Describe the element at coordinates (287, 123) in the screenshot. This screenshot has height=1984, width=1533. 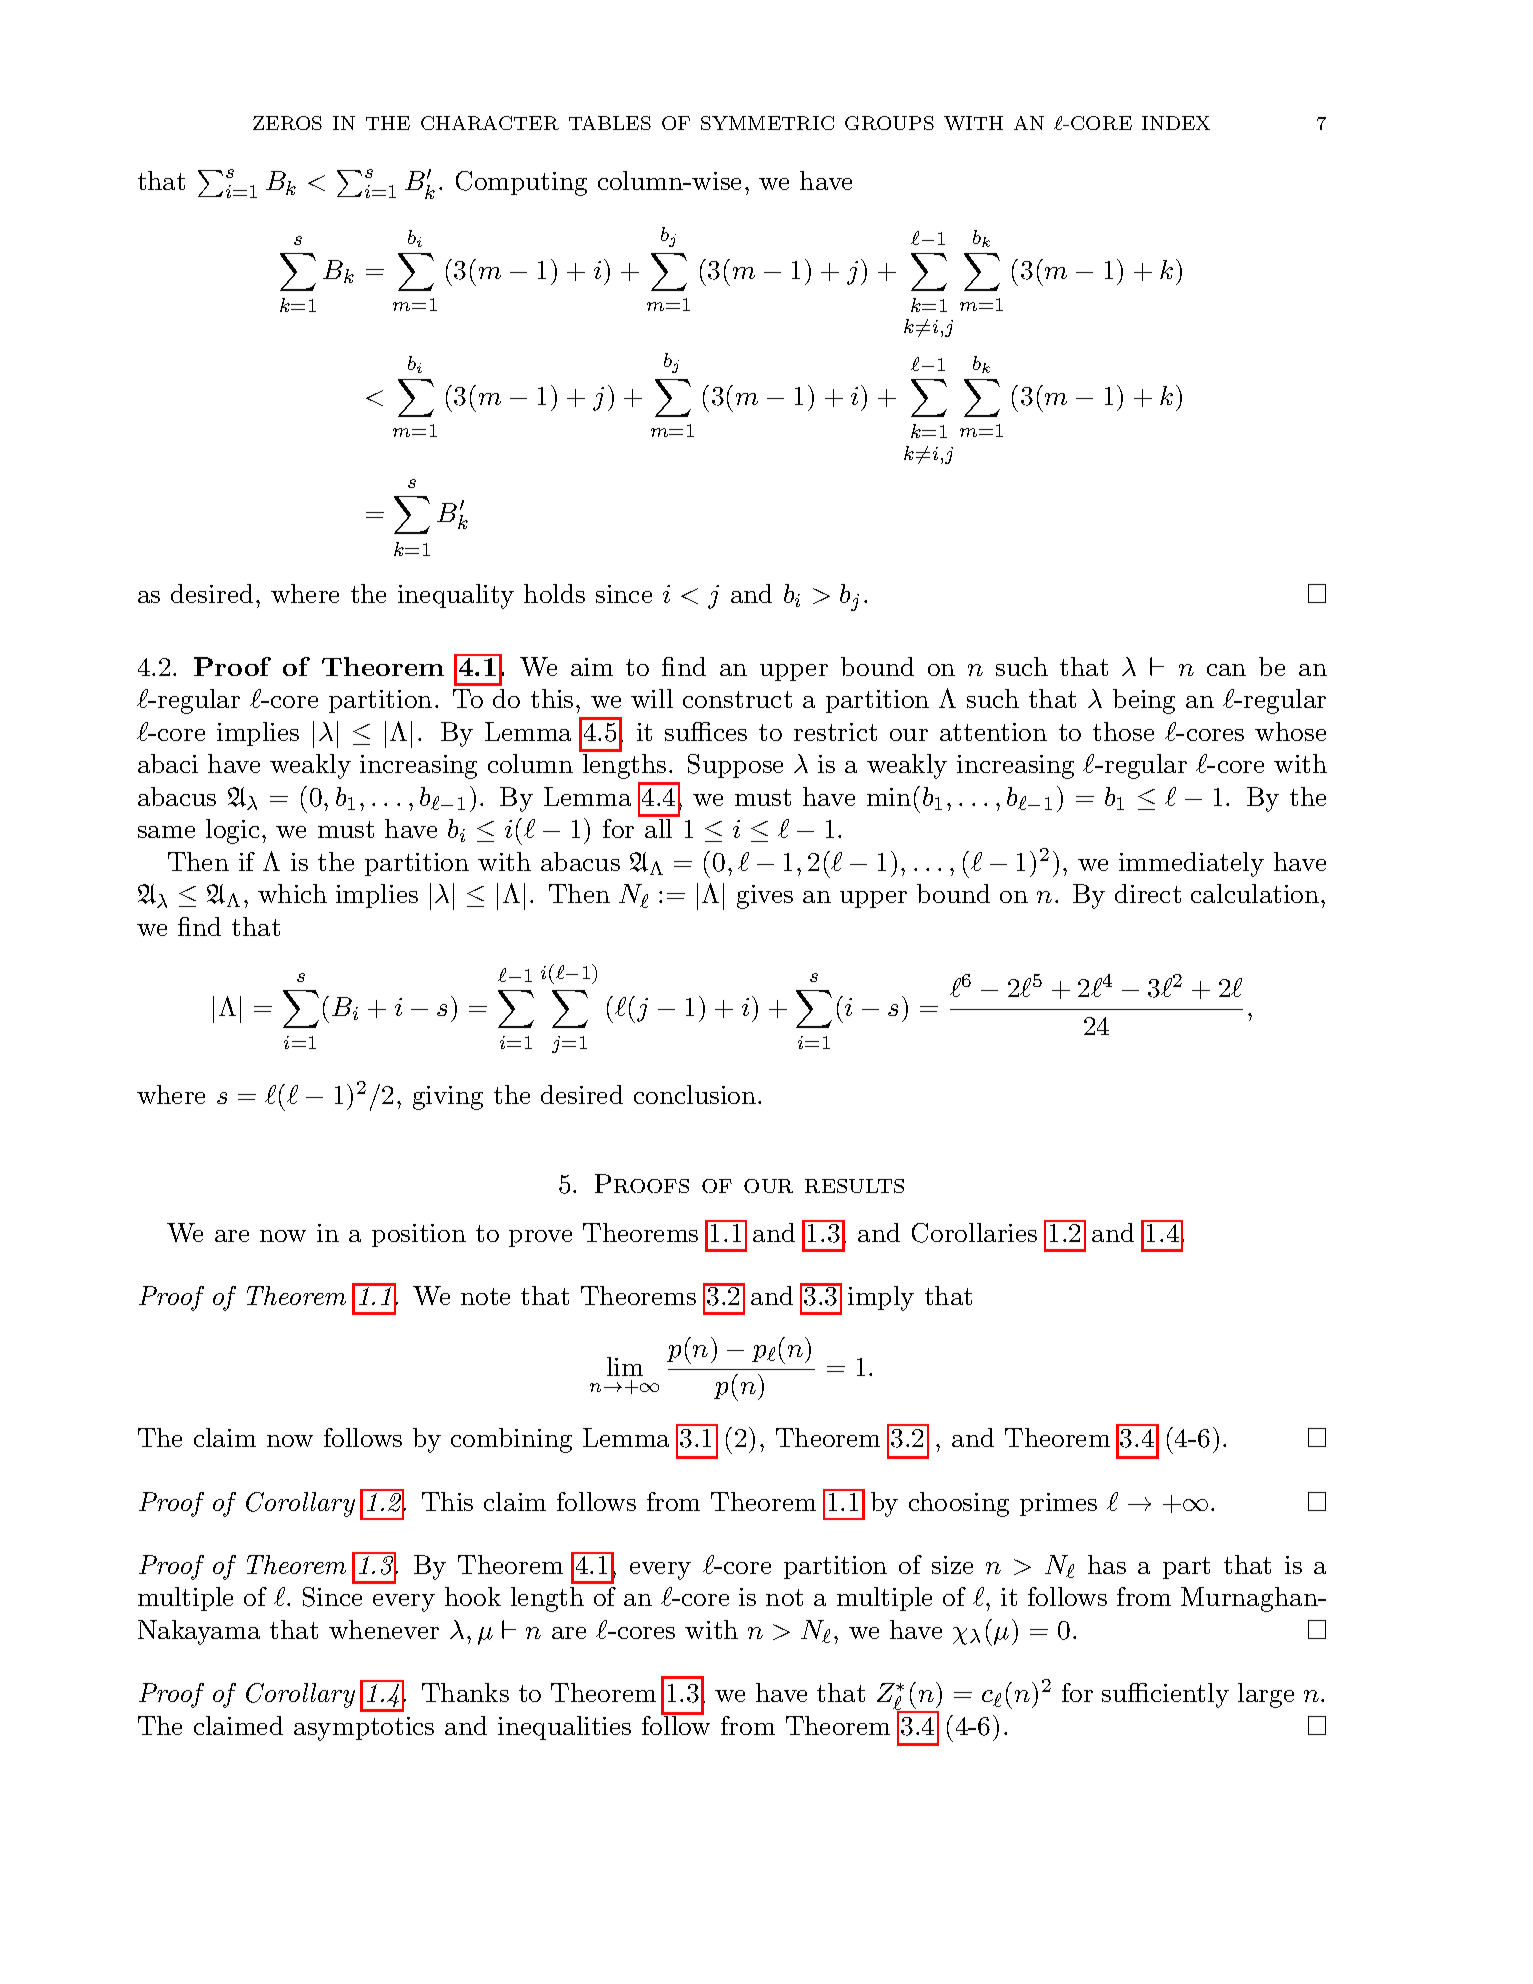
I see `ZEROS` at that location.
